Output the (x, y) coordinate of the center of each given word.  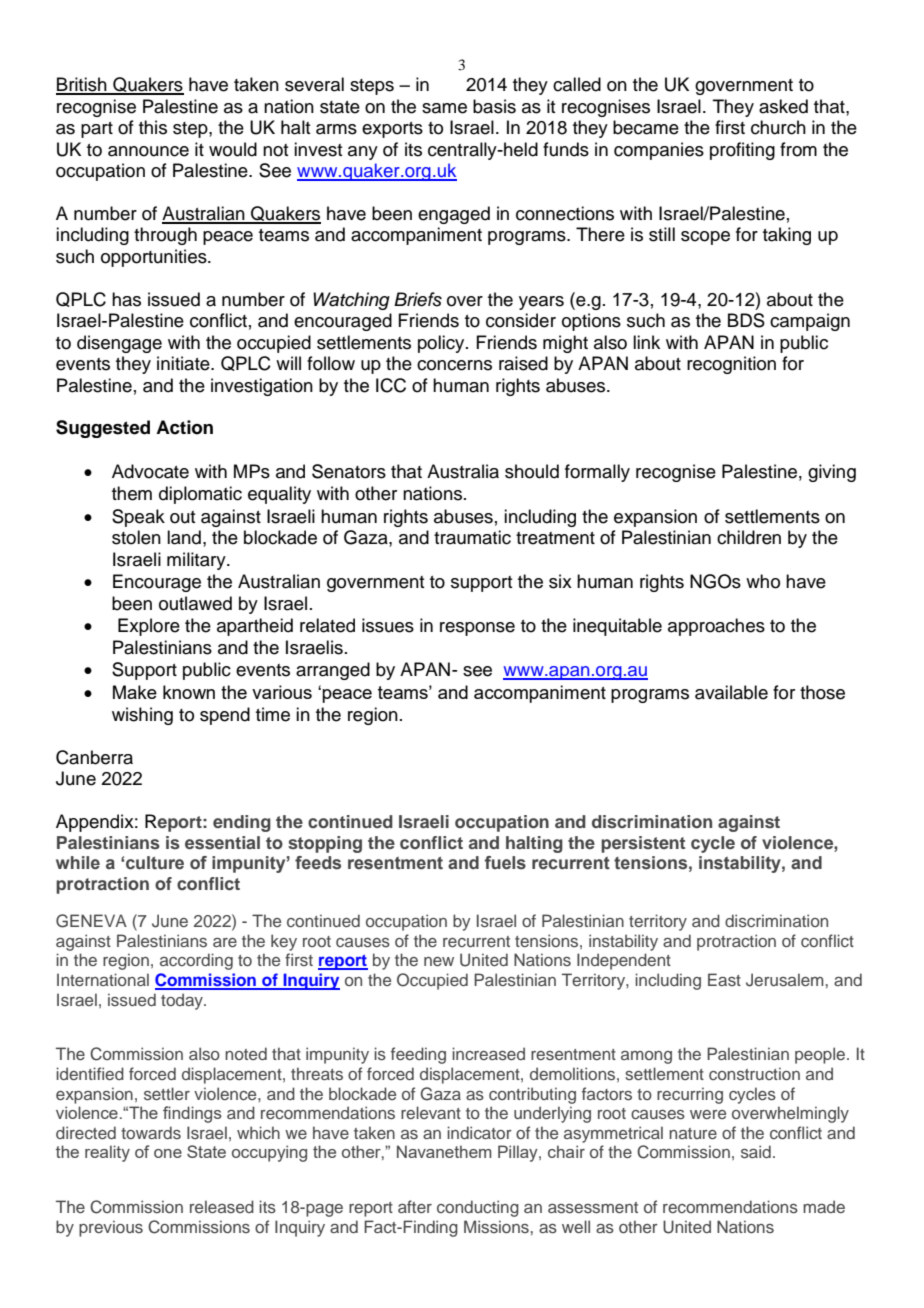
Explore (149, 627)
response (477, 629)
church (778, 127)
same (444, 108)
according (196, 961)
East (724, 979)
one (168, 1153)
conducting (478, 1208)
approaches (716, 627)
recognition (731, 365)
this (153, 127)
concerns (454, 365)
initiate (184, 363)
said (756, 1151)
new (439, 961)
